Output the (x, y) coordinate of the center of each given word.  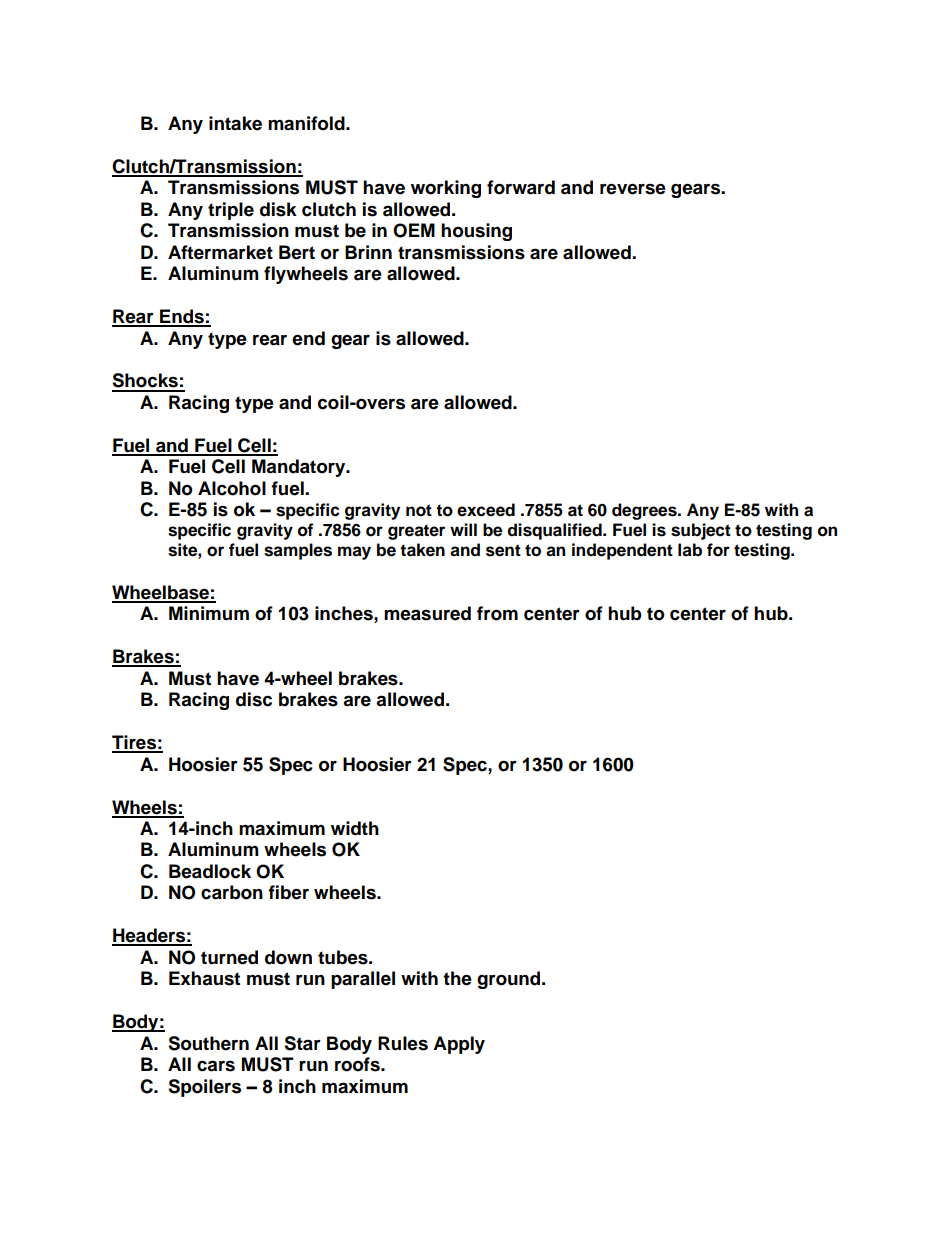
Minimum (209, 613)
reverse (633, 189)
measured (427, 613)
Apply (459, 1045)
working (446, 189)
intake (235, 123)
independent (622, 551)
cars (216, 1066)
